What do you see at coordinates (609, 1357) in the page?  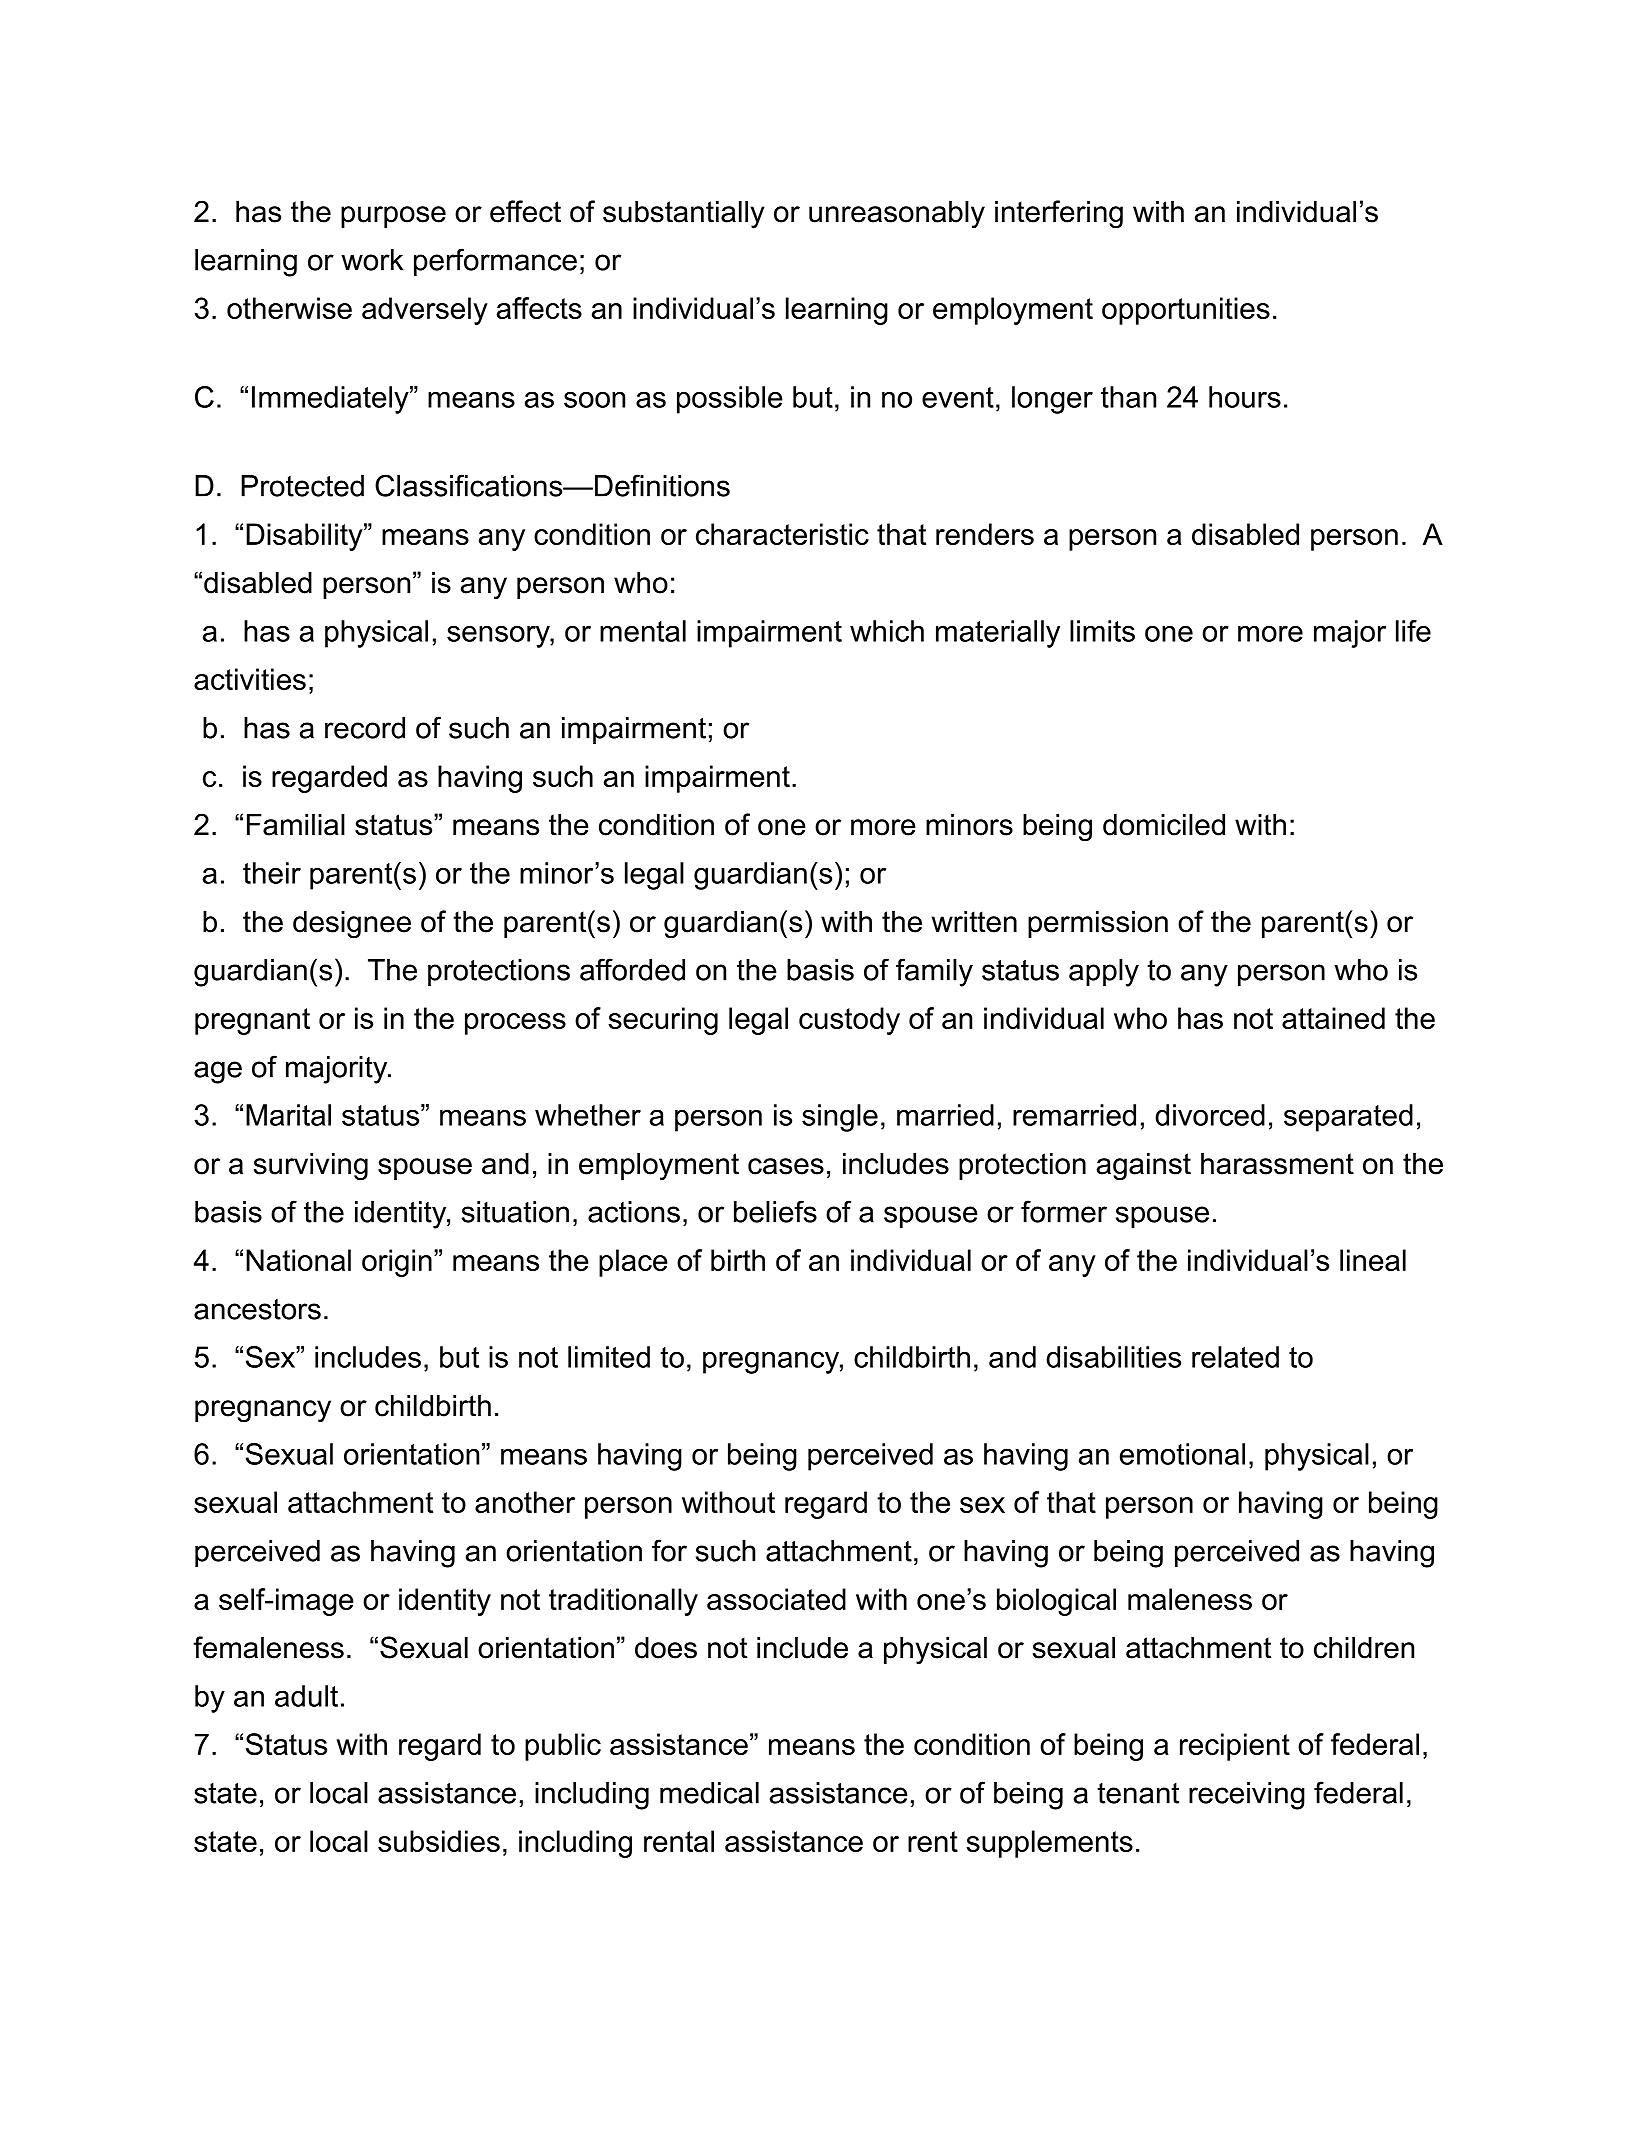 I see `limited` at bounding box center [609, 1357].
